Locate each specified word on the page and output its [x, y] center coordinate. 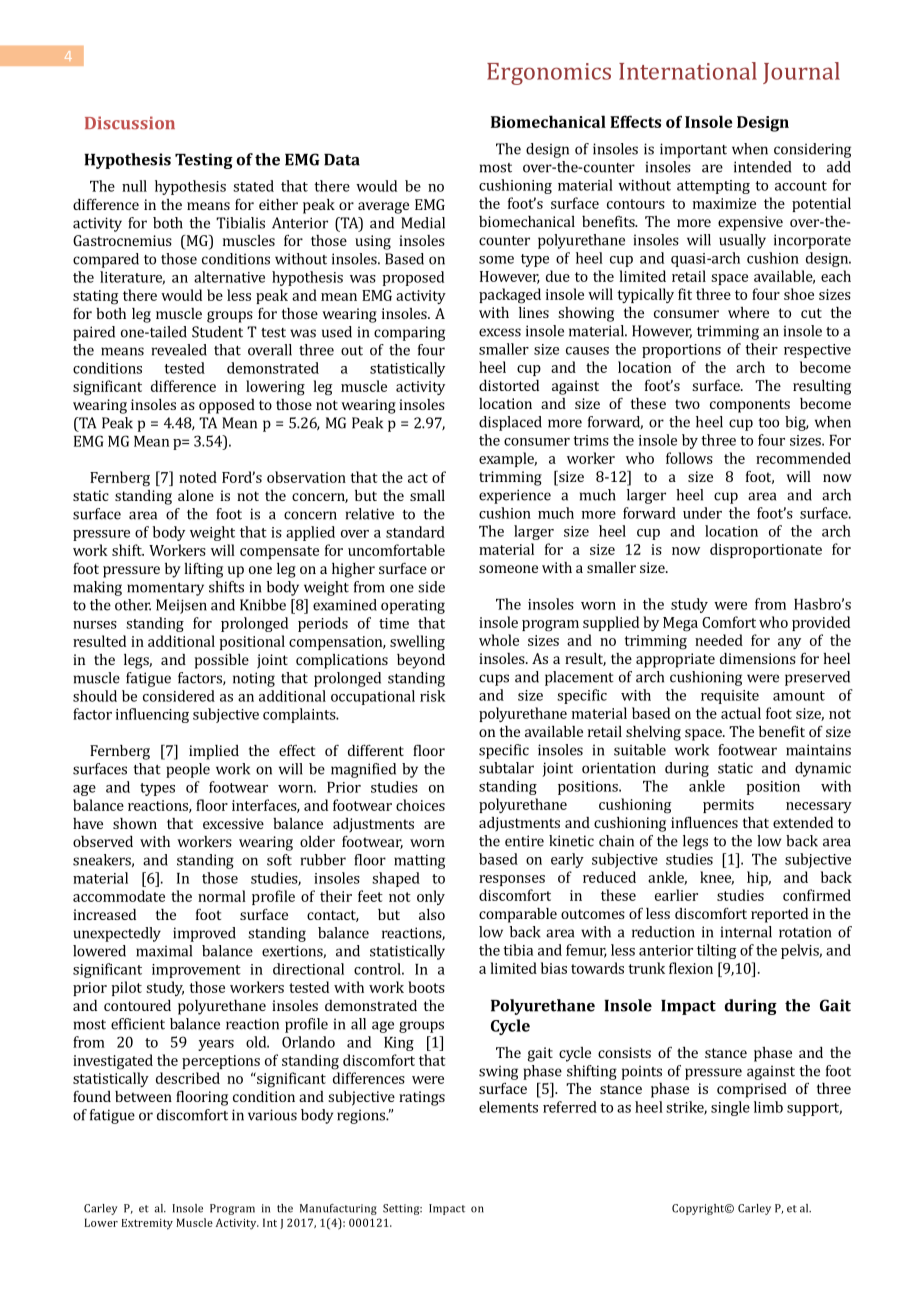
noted [198, 477]
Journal [801, 73]
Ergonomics [549, 74]
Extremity [147, 1224]
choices [420, 805]
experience [515, 496]
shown [135, 823]
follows [689, 458]
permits [728, 806]
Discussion [130, 123]
